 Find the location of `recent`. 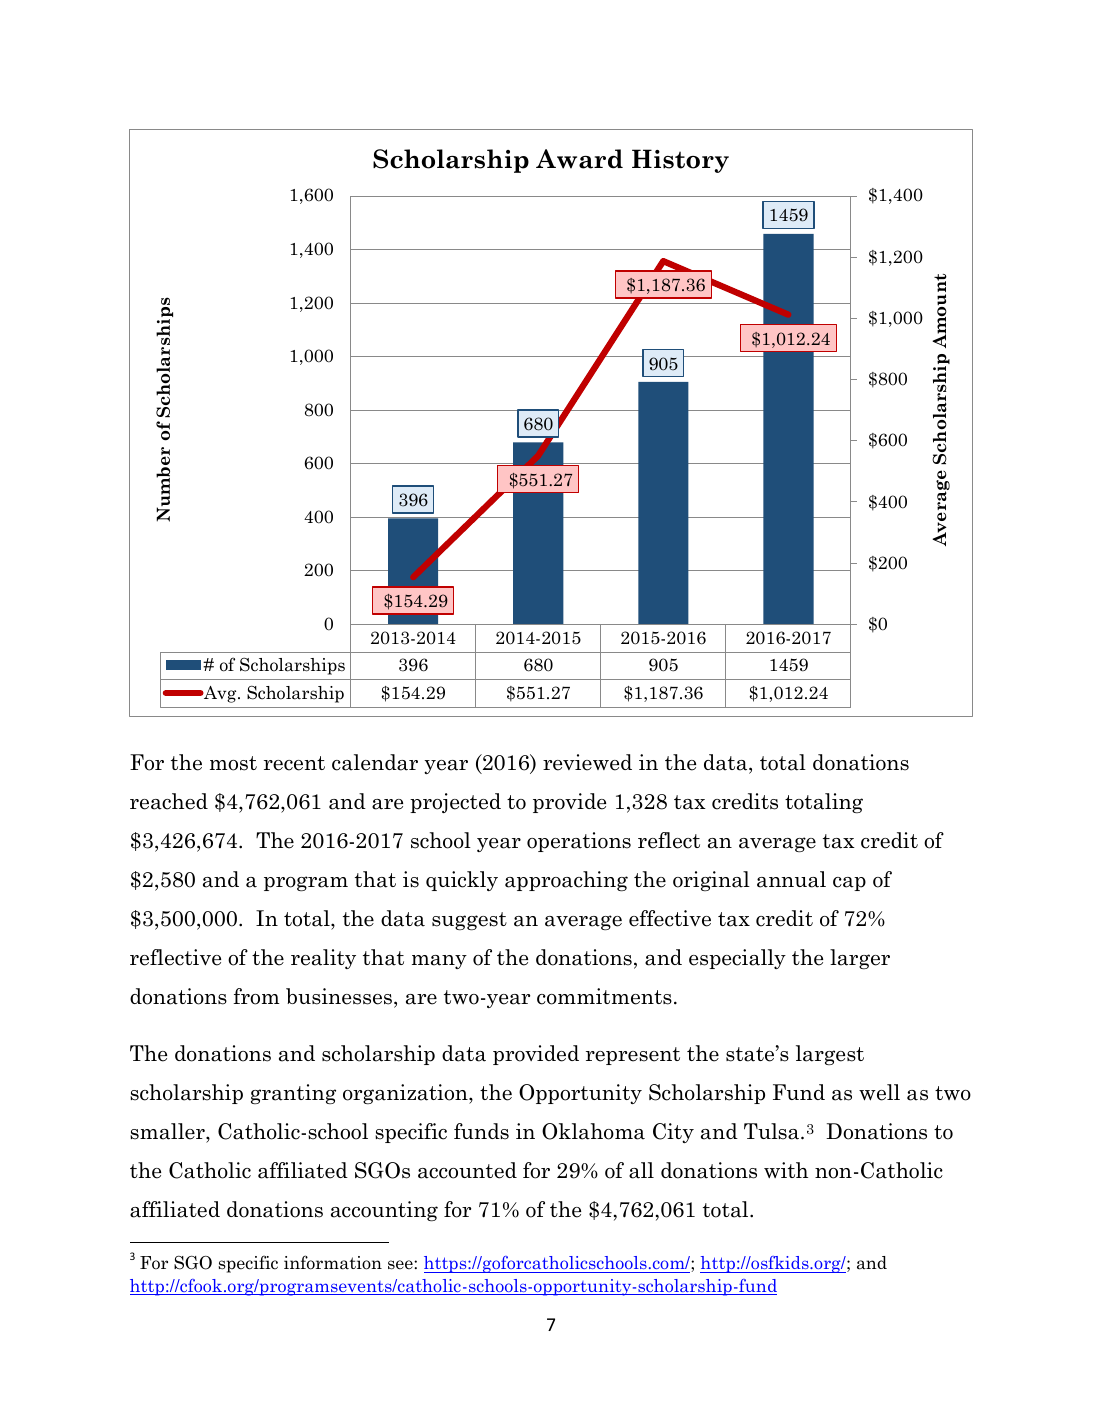

recent is located at coordinates (294, 763).
